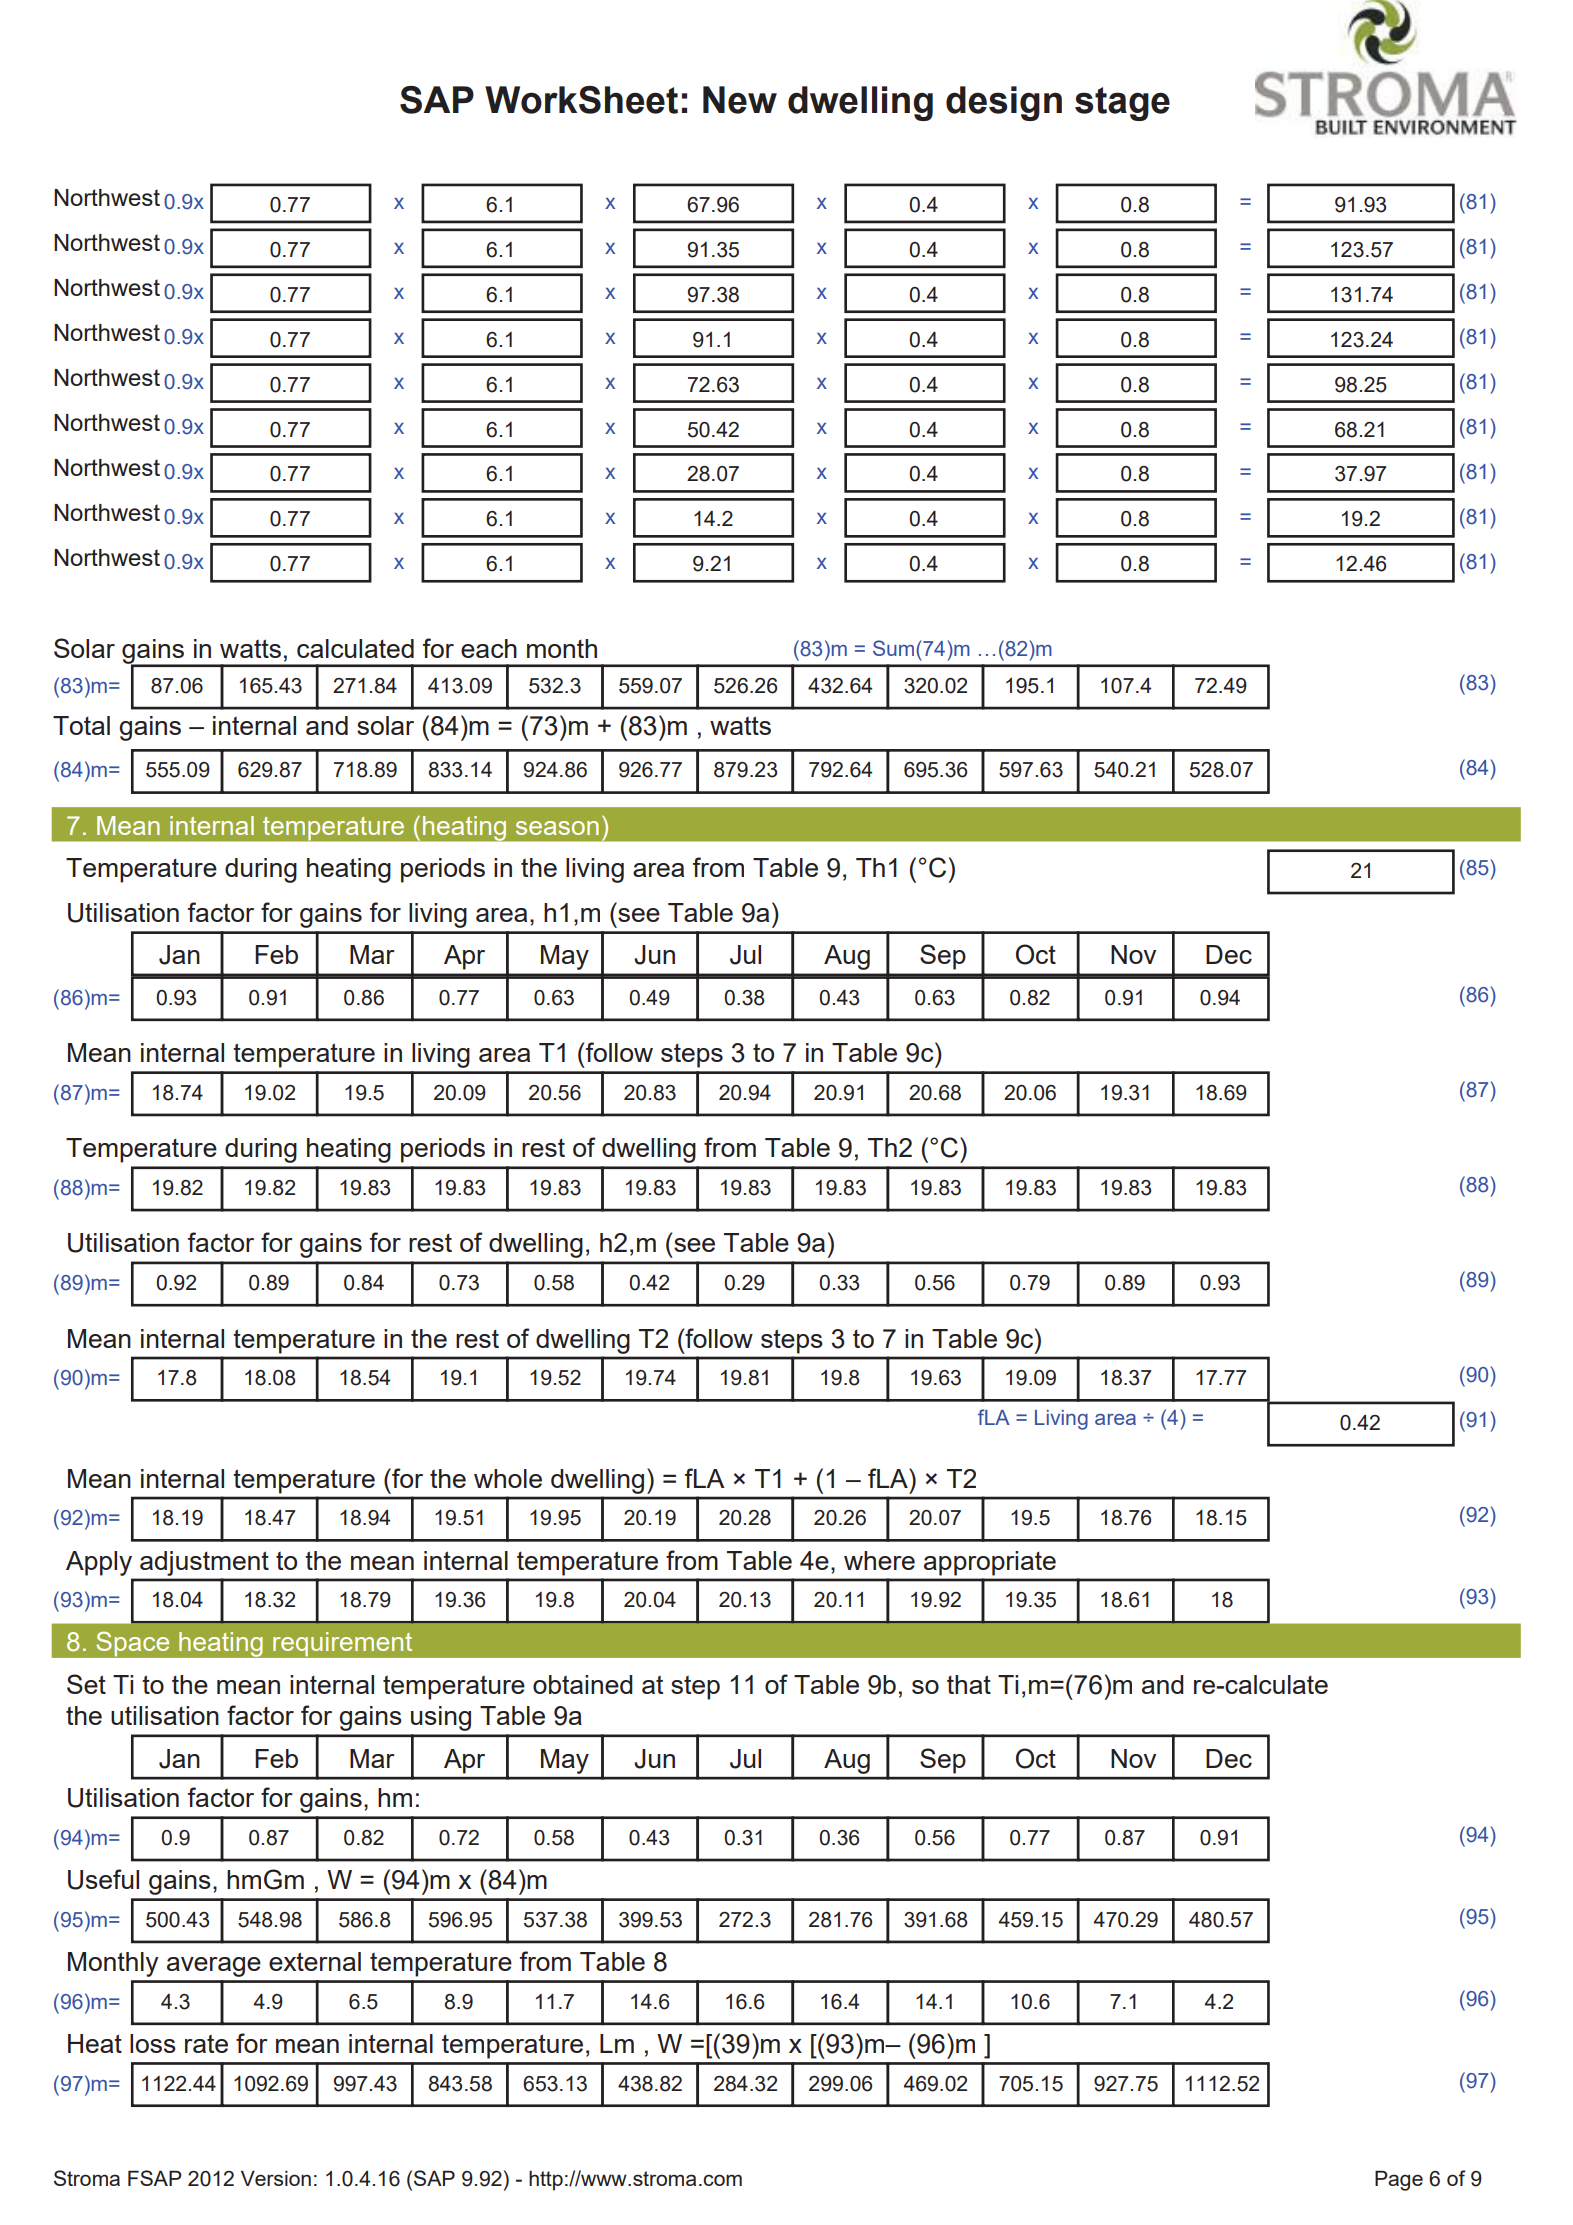 The height and width of the document is (2225, 1573). What do you see at coordinates (489, 648) in the document?
I see `each` at bounding box center [489, 648].
